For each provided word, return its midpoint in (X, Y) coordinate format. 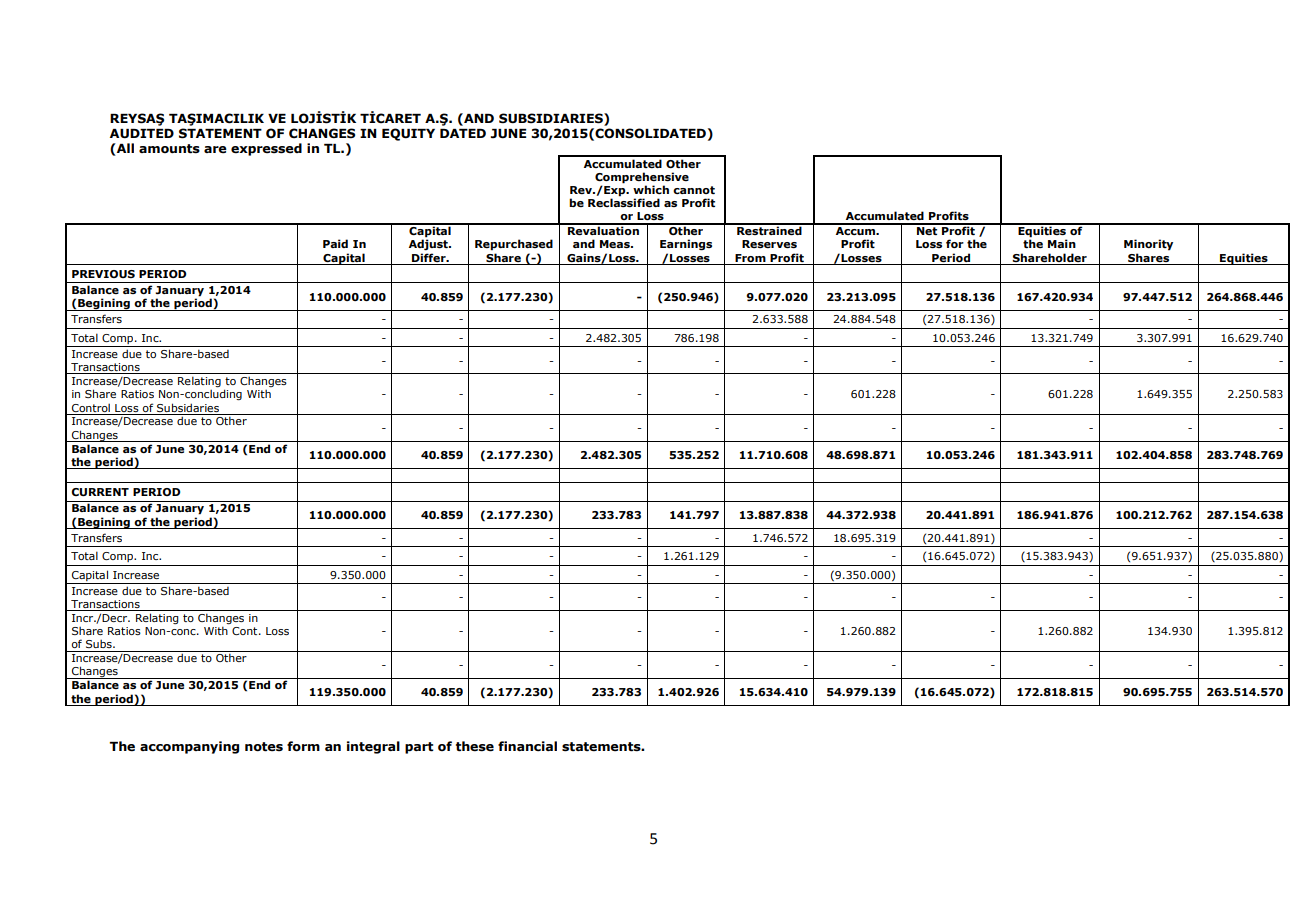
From (750, 258)
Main (1062, 243)
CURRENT (100, 492)
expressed (266, 149)
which (651, 189)
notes (264, 747)
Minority (1148, 245)
